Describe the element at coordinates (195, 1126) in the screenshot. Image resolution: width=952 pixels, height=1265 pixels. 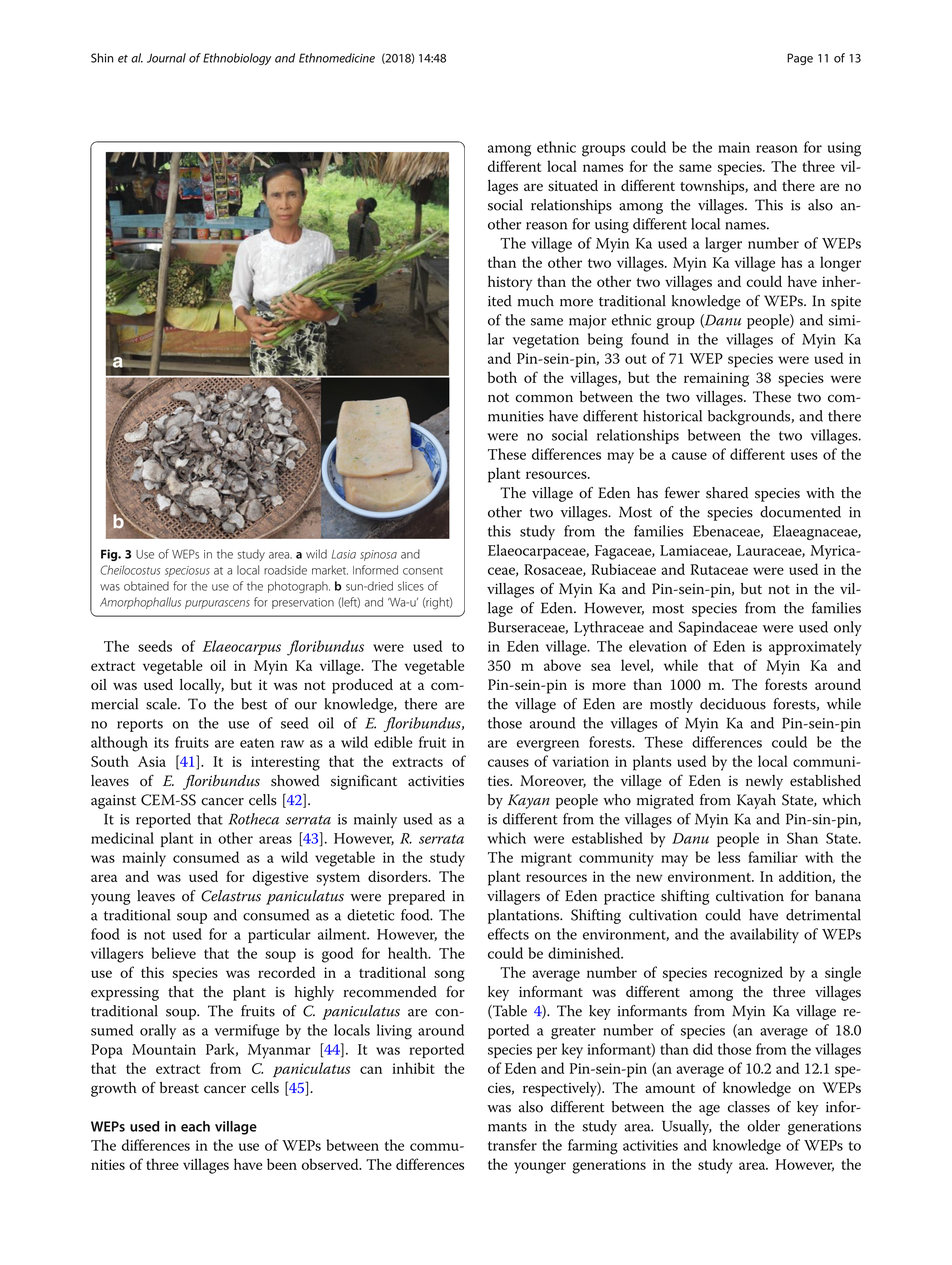
I see `each` at that location.
